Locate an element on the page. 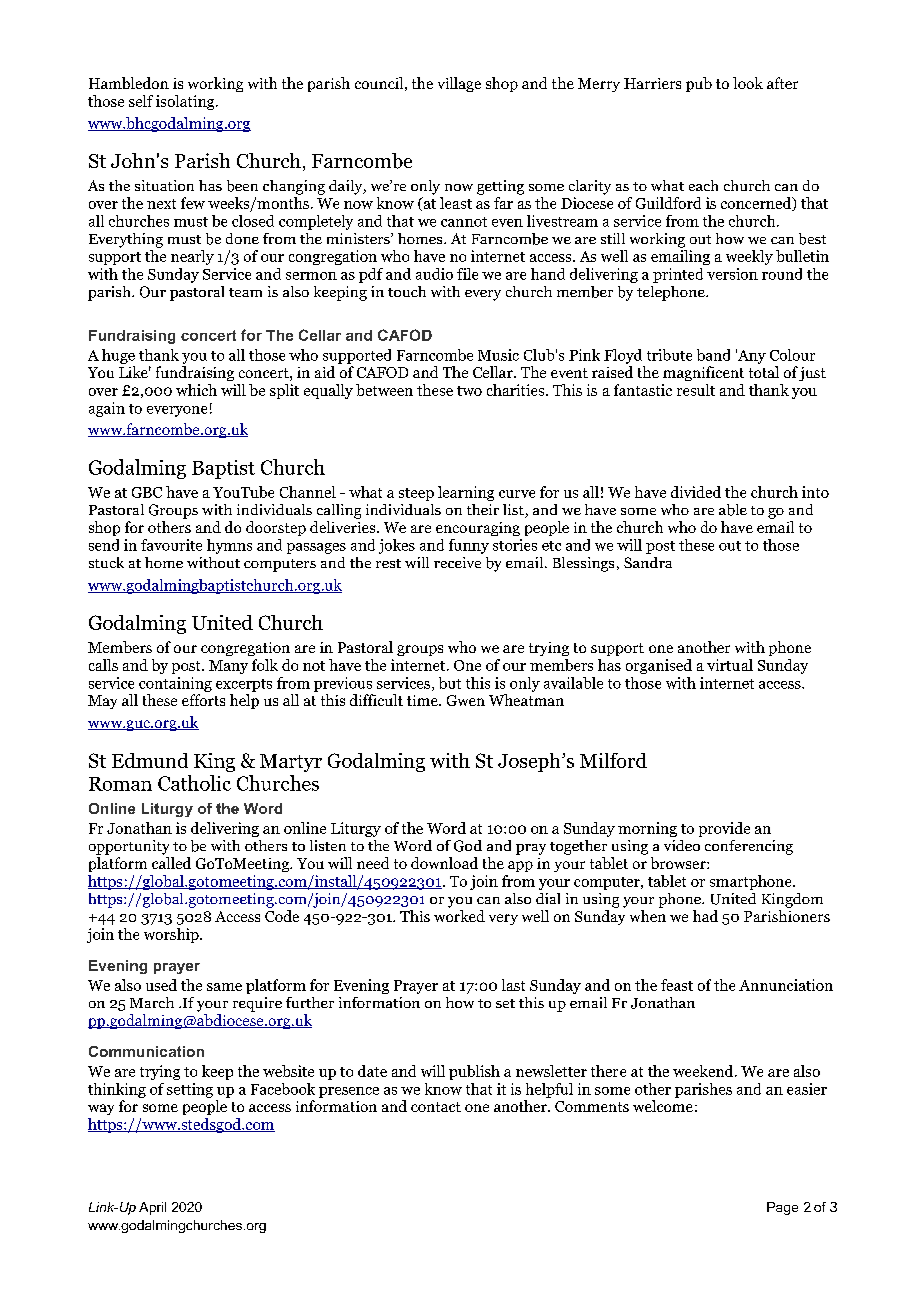 Image resolution: width=924 pixels, height=1308 pixels. isolating is located at coordinates (186, 102).
